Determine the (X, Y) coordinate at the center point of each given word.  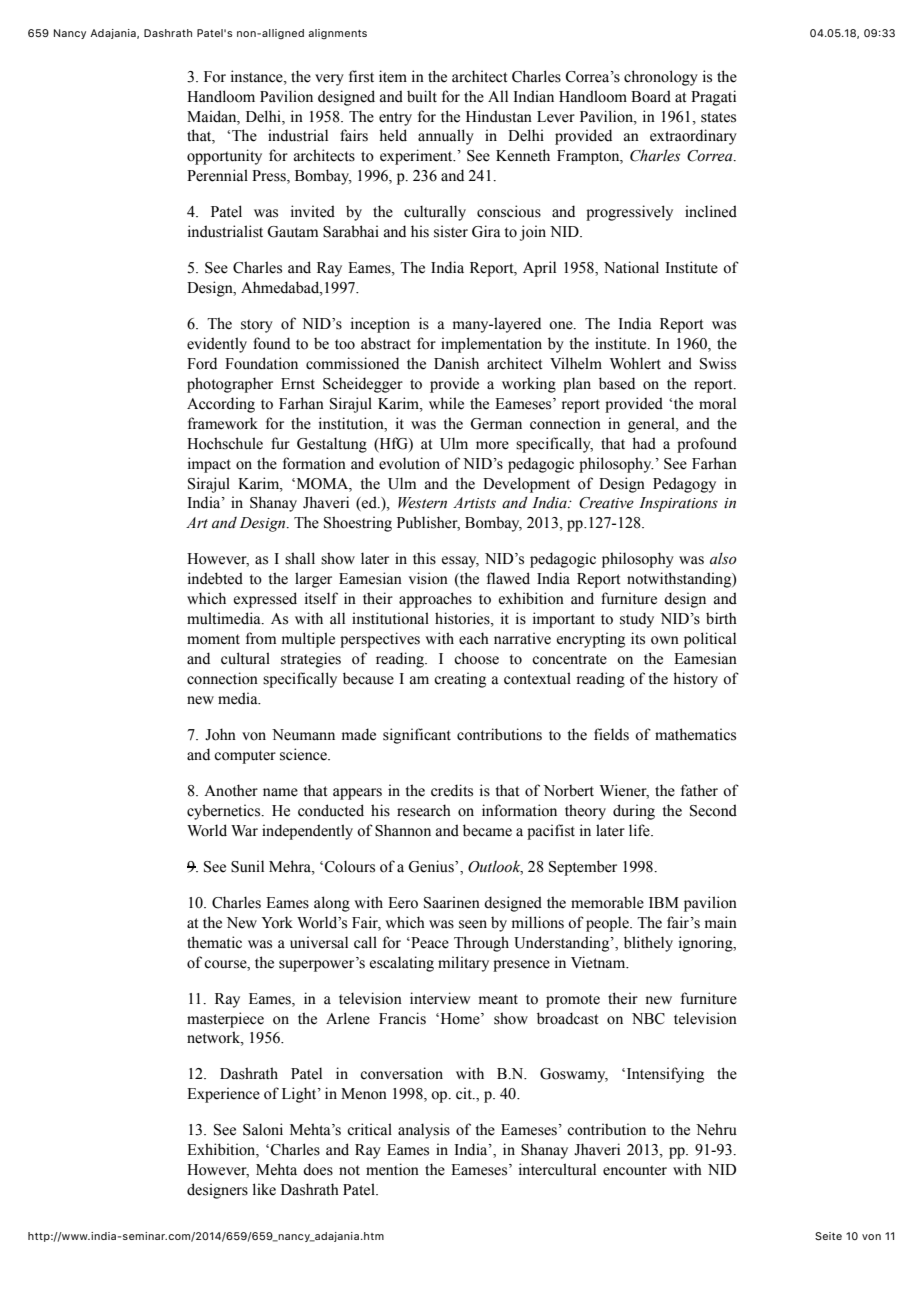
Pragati (713, 98)
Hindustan (499, 116)
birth (721, 618)
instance (258, 76)
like (264, 1189)
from (261, 638)
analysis (424, 1131)
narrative (522, 638)
